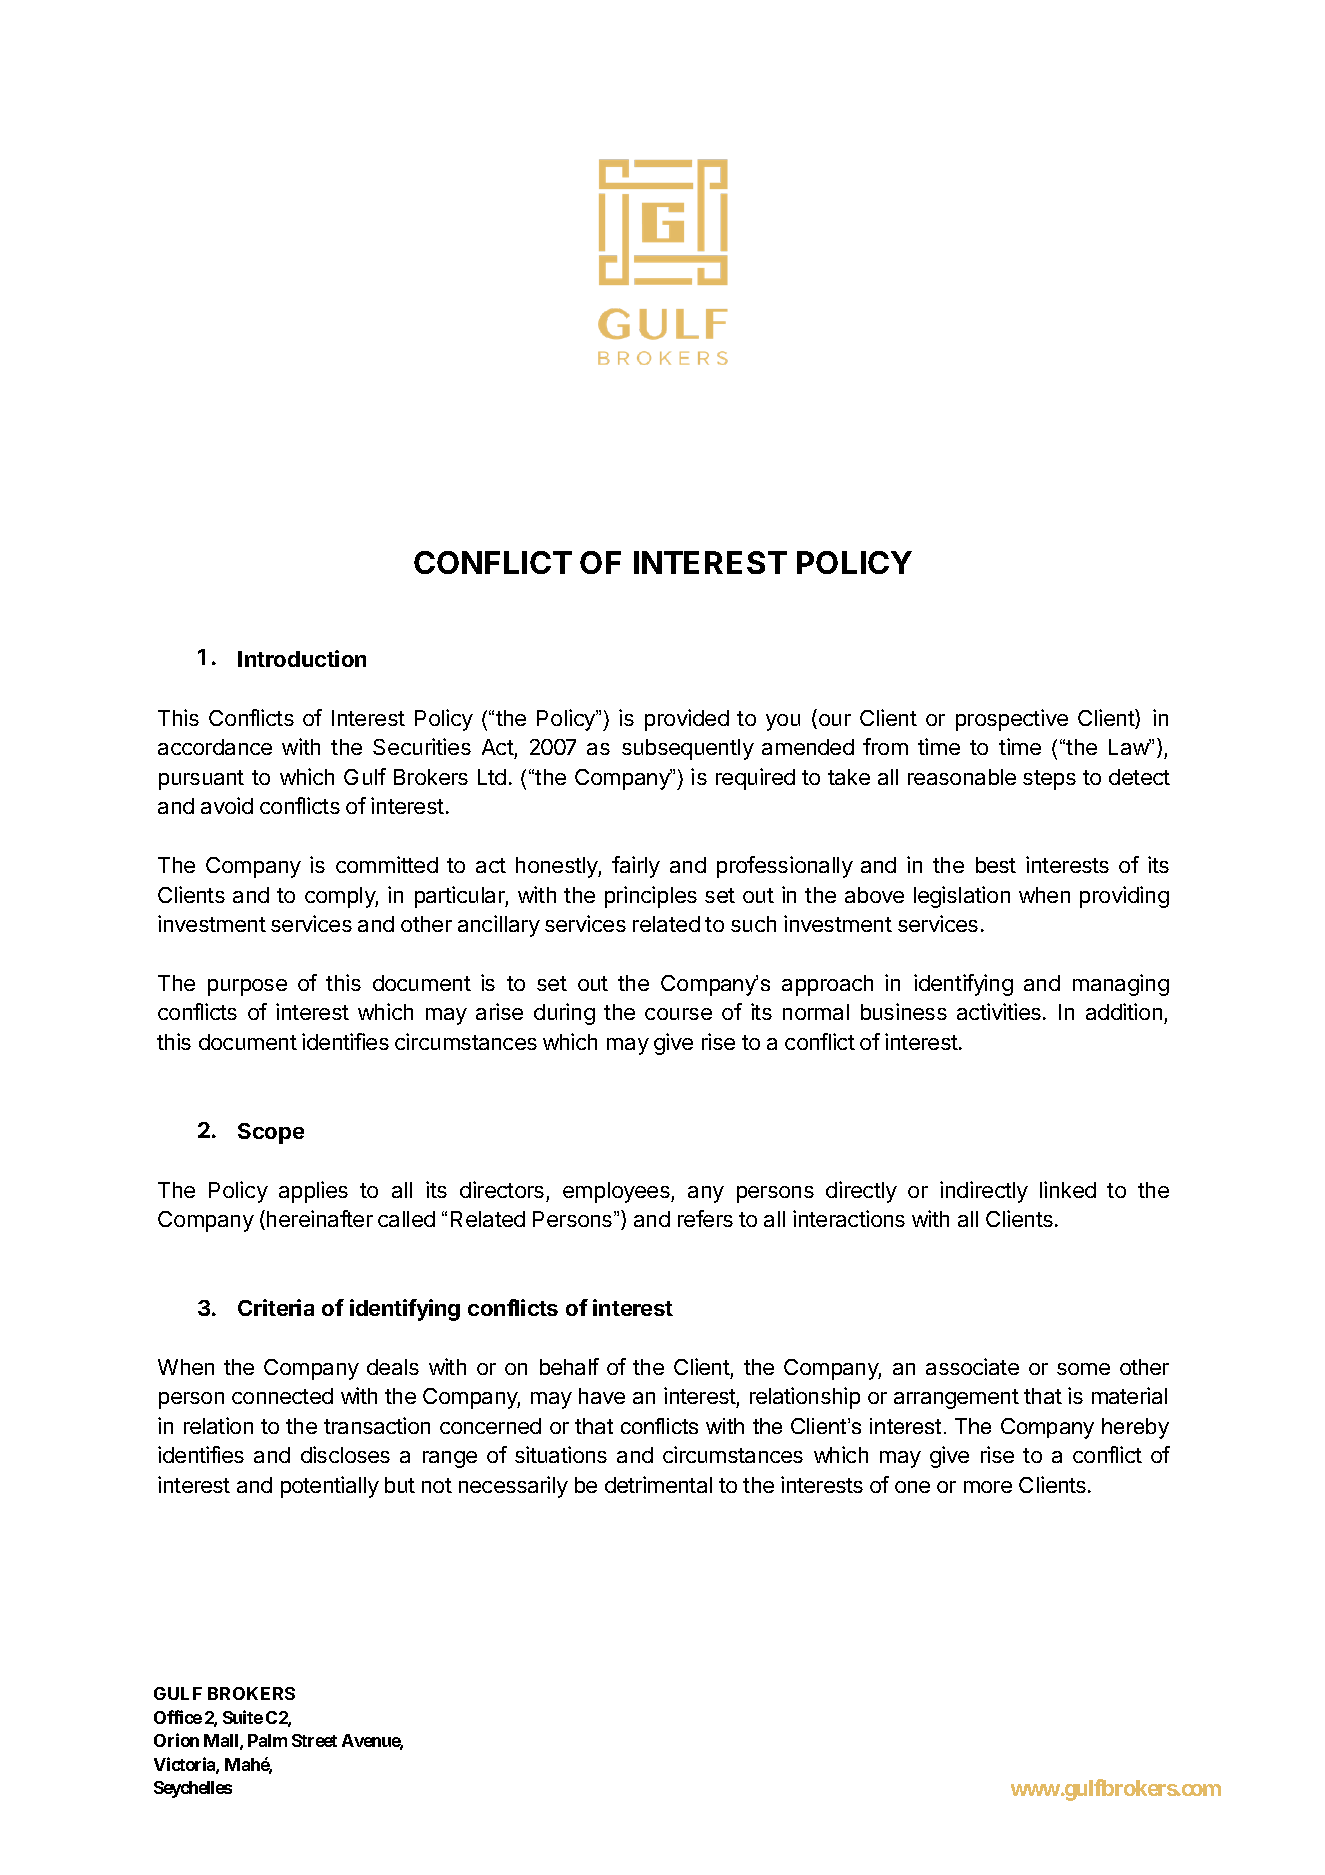 Image resolution: width=1325 pixels, height=1875 pixels. I want to click on purpose, so click(247, 987).
